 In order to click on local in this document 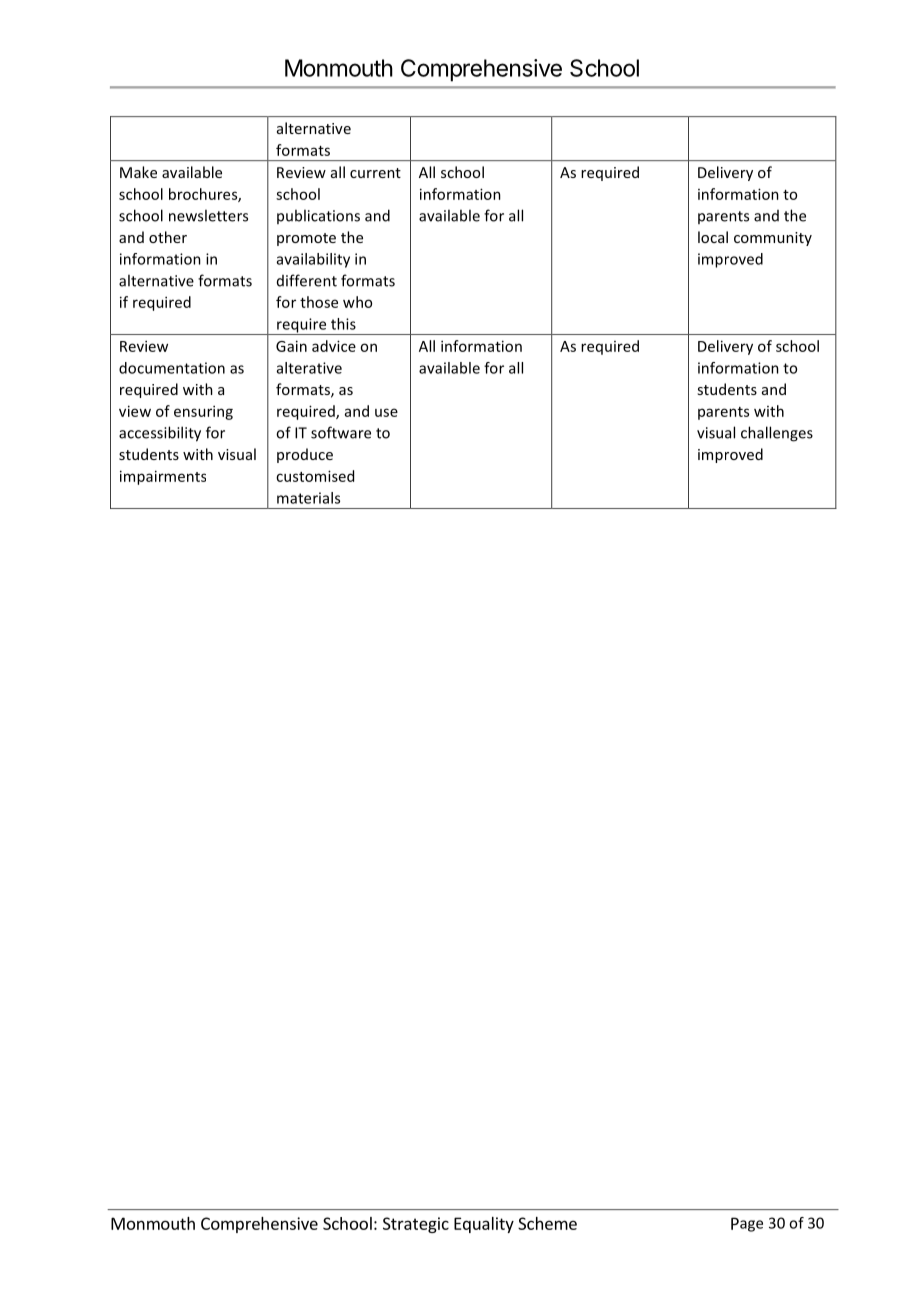, I will do `click(713, 237)`.
